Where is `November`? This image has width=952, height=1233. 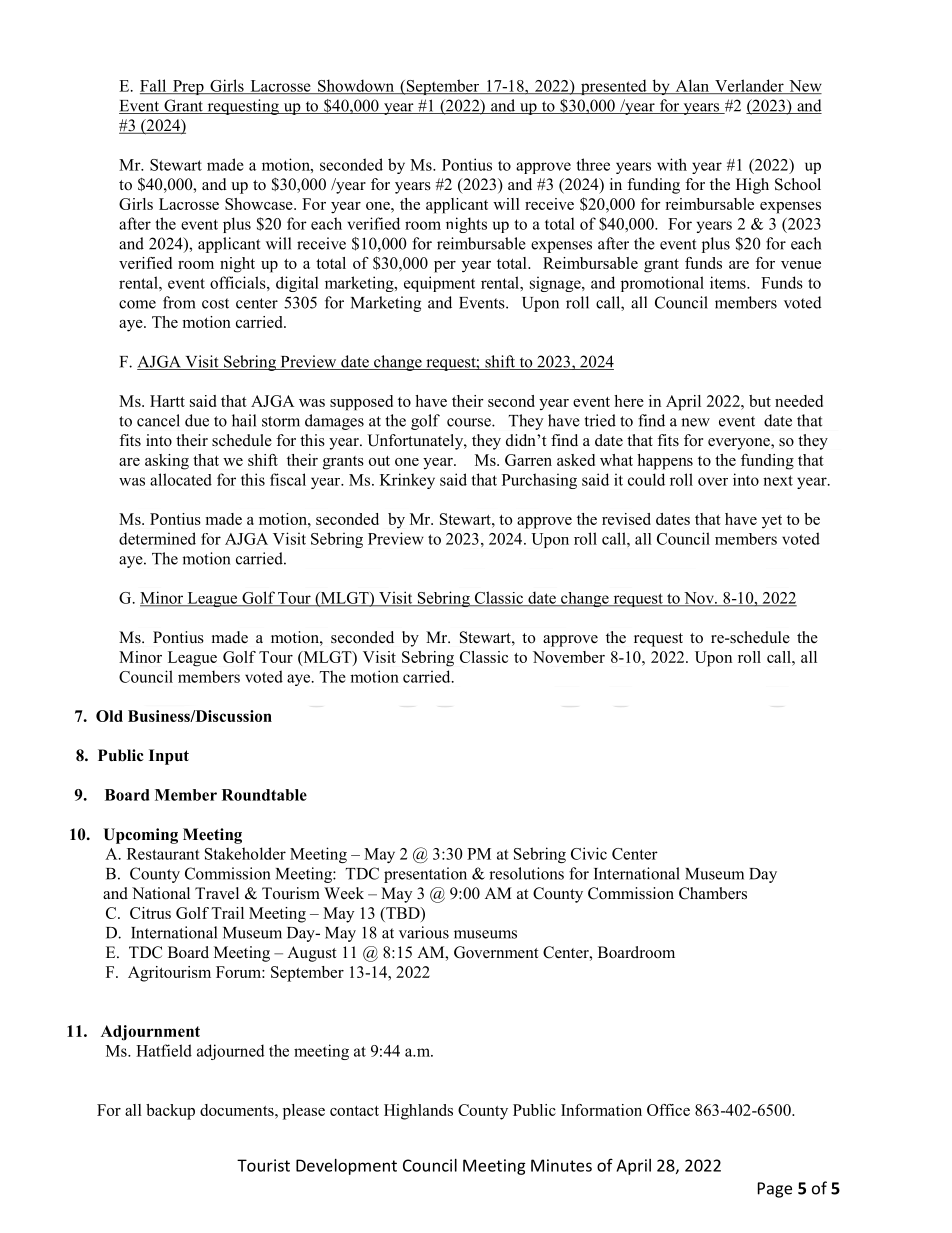 November is located at coordinates (569, 657).
